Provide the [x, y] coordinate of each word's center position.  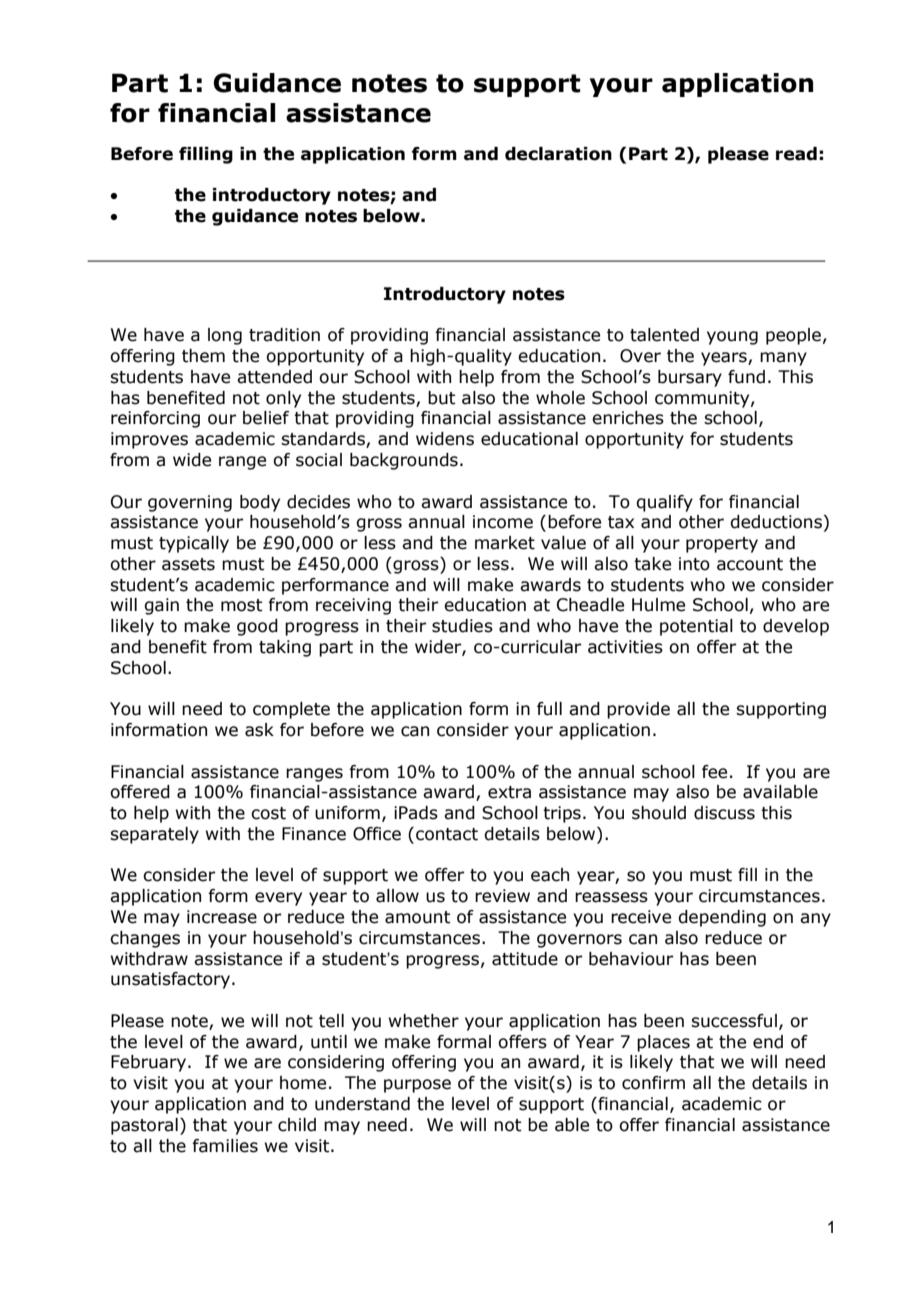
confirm [653, 1083]
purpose [417, 1086]
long [225, 336]
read [796, 154]
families [225, 1146]
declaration [558, 154]
